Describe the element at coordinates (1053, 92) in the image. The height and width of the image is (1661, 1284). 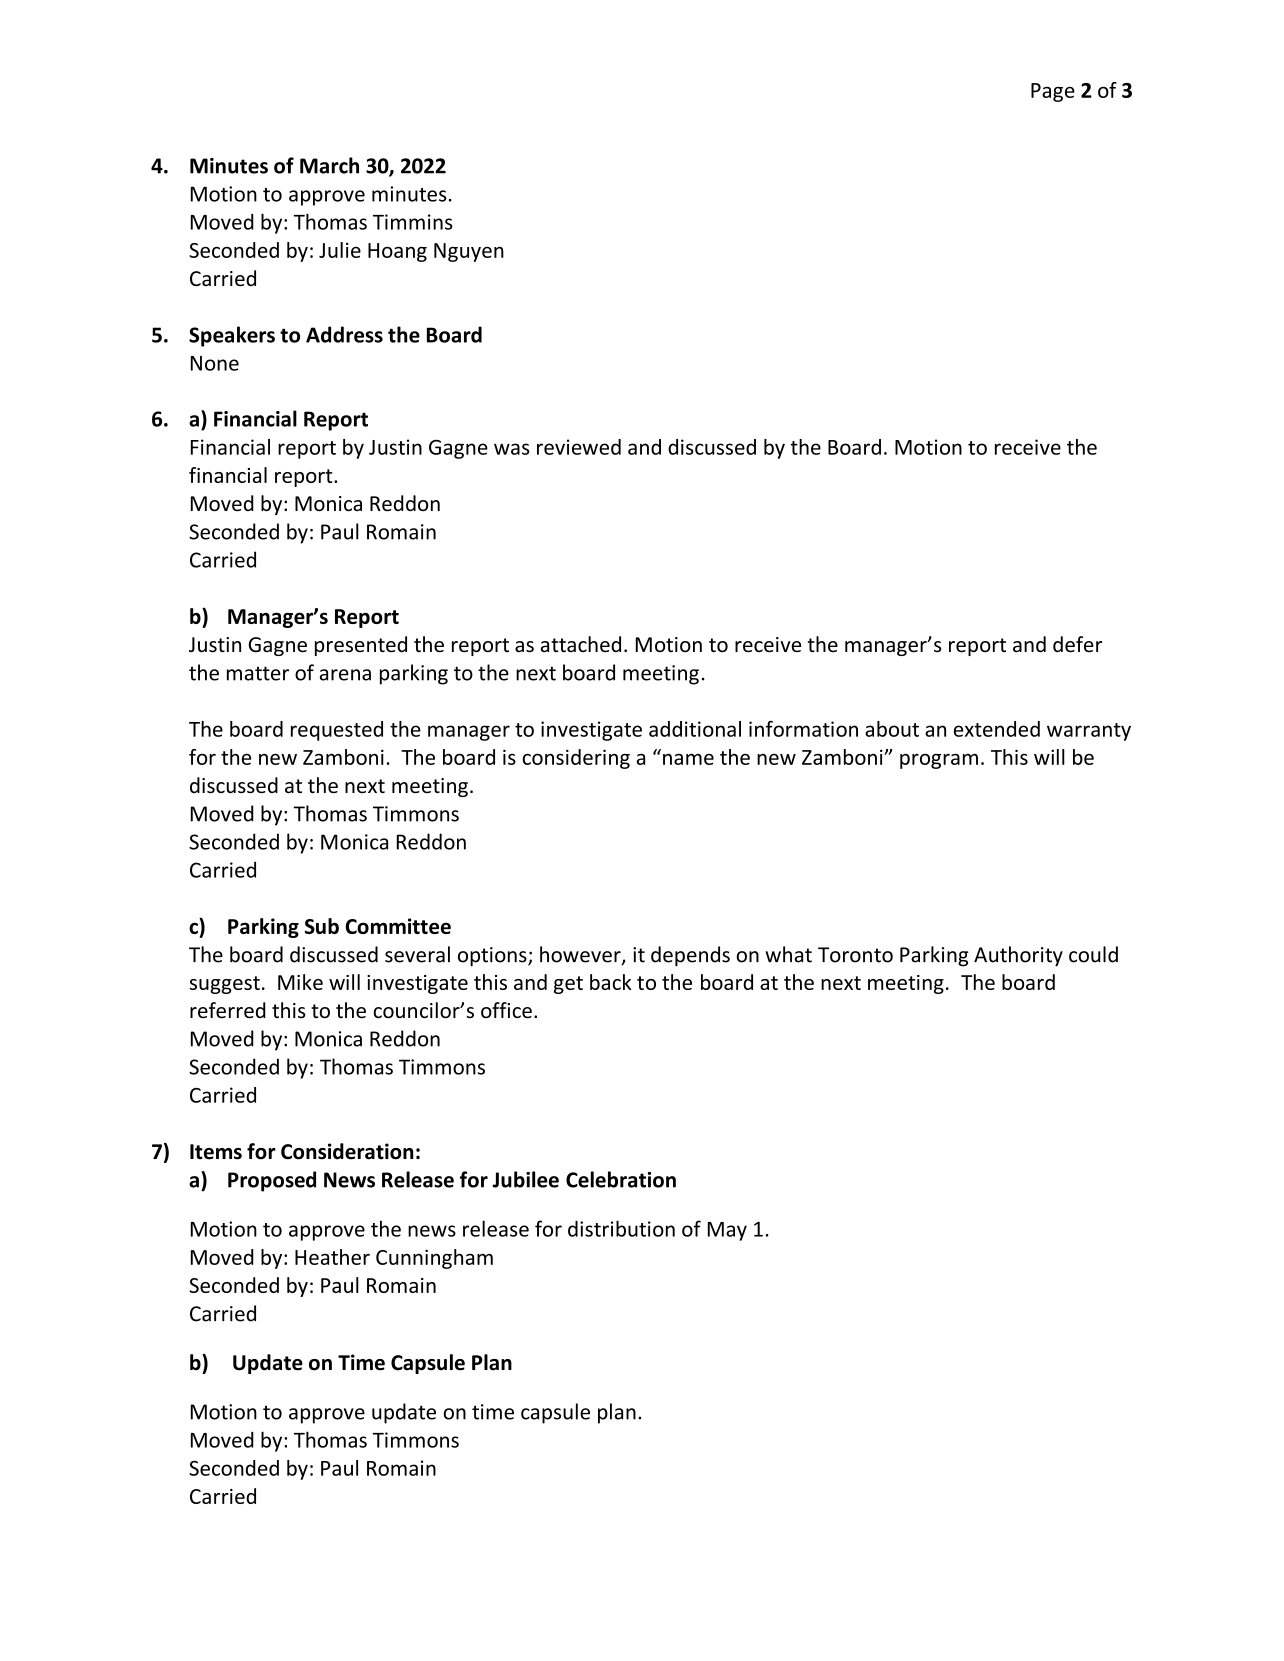
I see `Page` at that location.
